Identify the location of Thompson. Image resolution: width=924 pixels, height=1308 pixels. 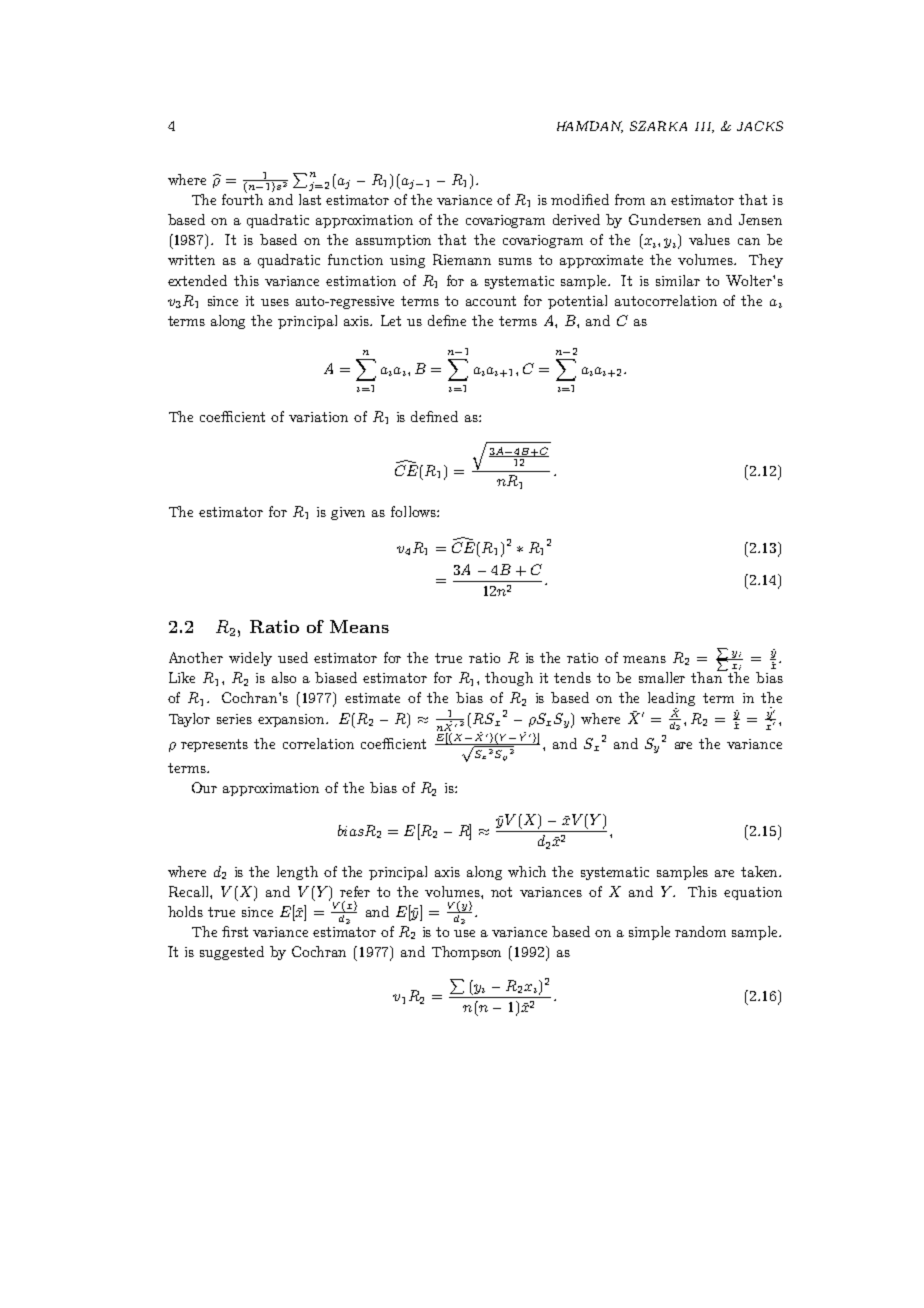
(466, 953).
